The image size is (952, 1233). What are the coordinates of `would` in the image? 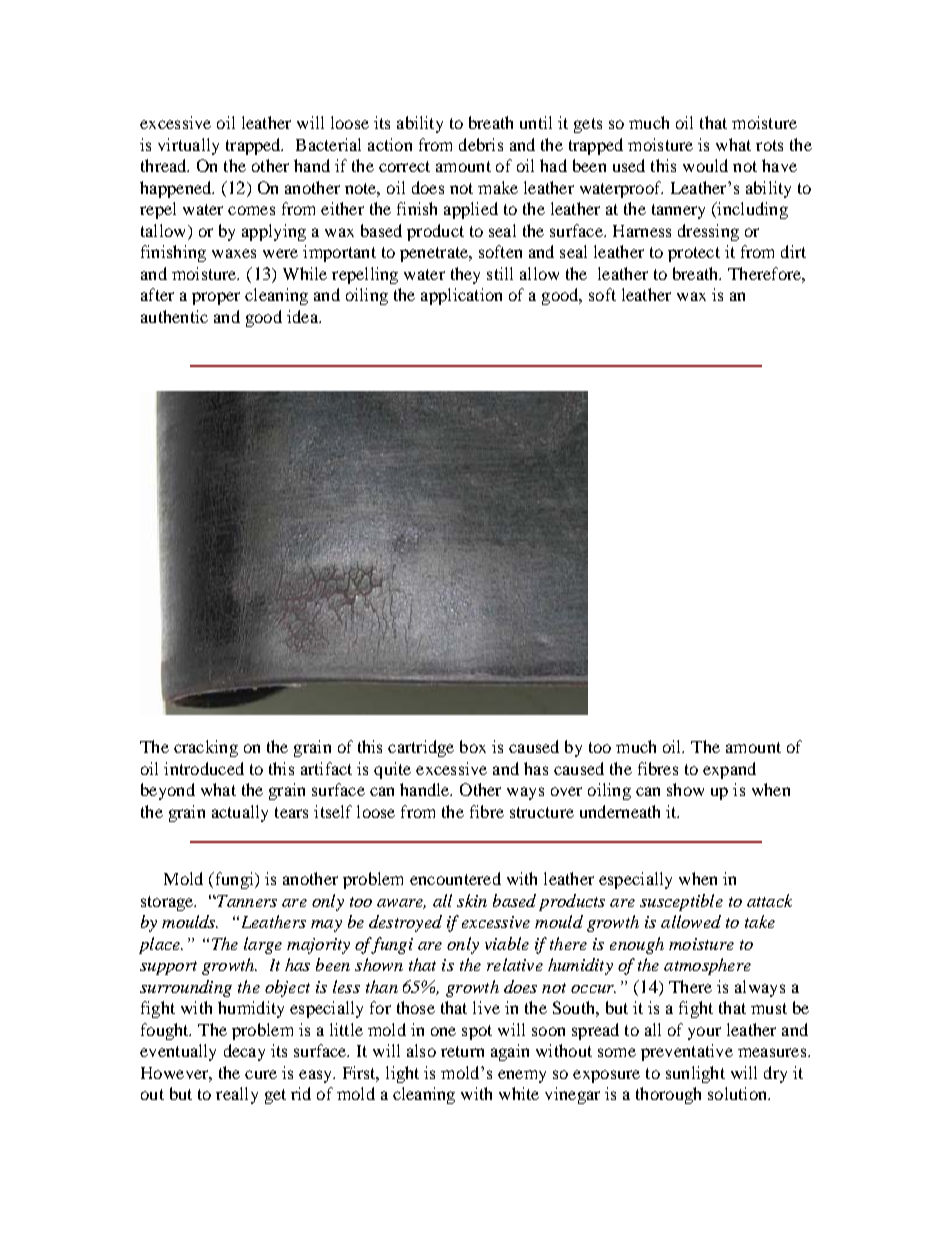 It's located at (705, 165).
